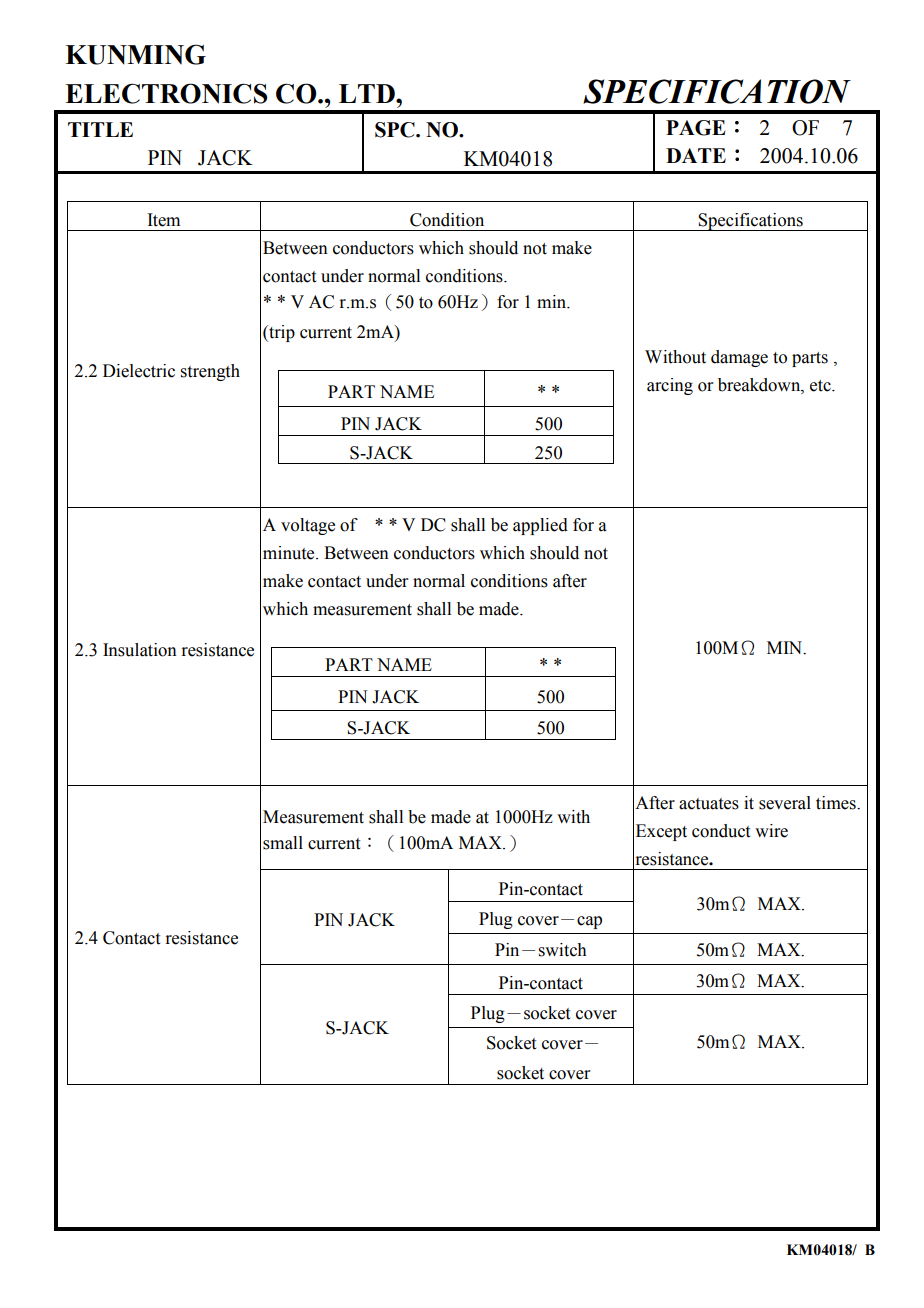 The image size is (924, 1308). What do you see at coordinates (163, 220) in the document?
I see `Item` at bounding box center [163, 220].
